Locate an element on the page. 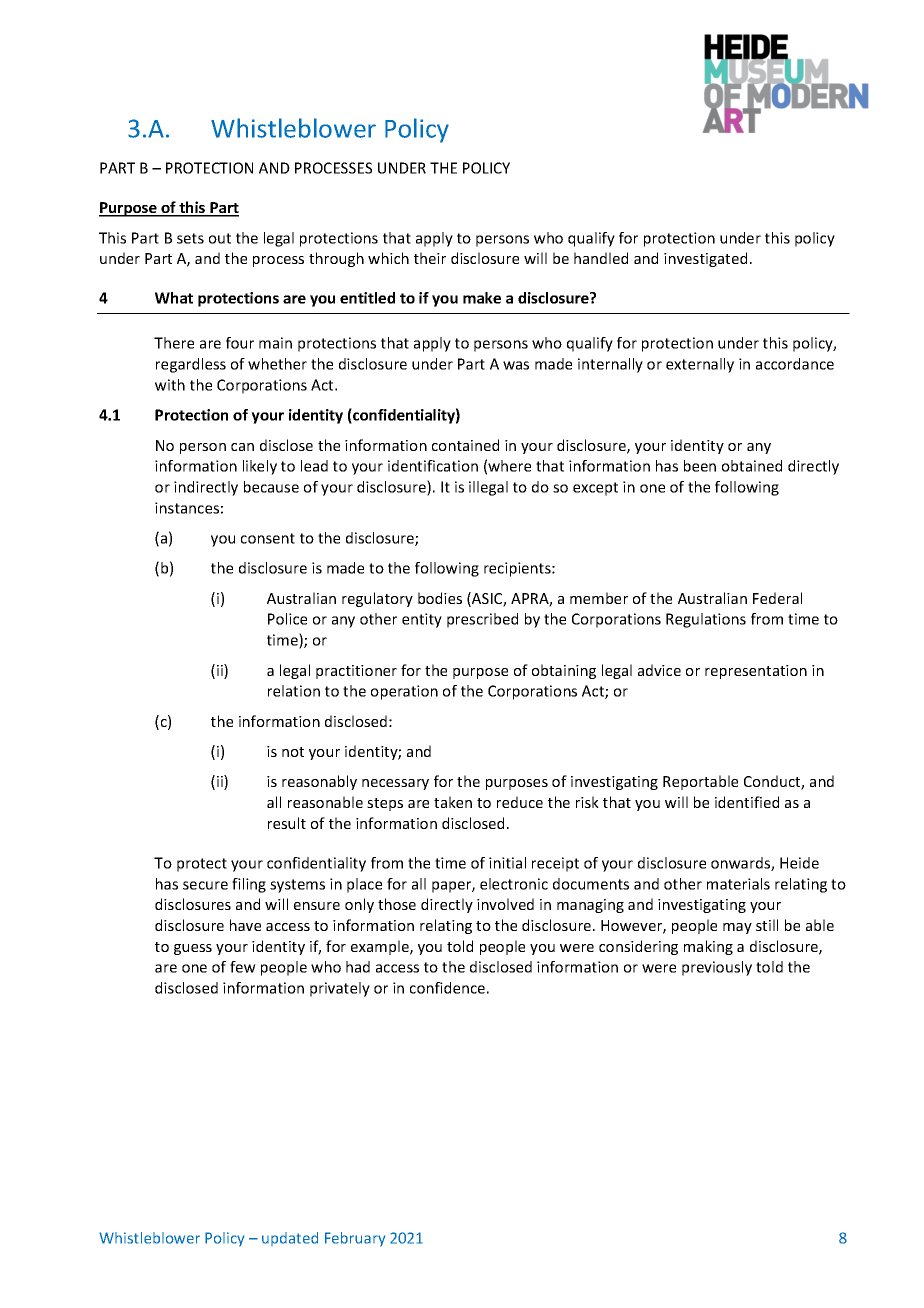 Image resolution: width=924 pixels, height=1308 pixels. filing is located at coordinates (249, 885).
